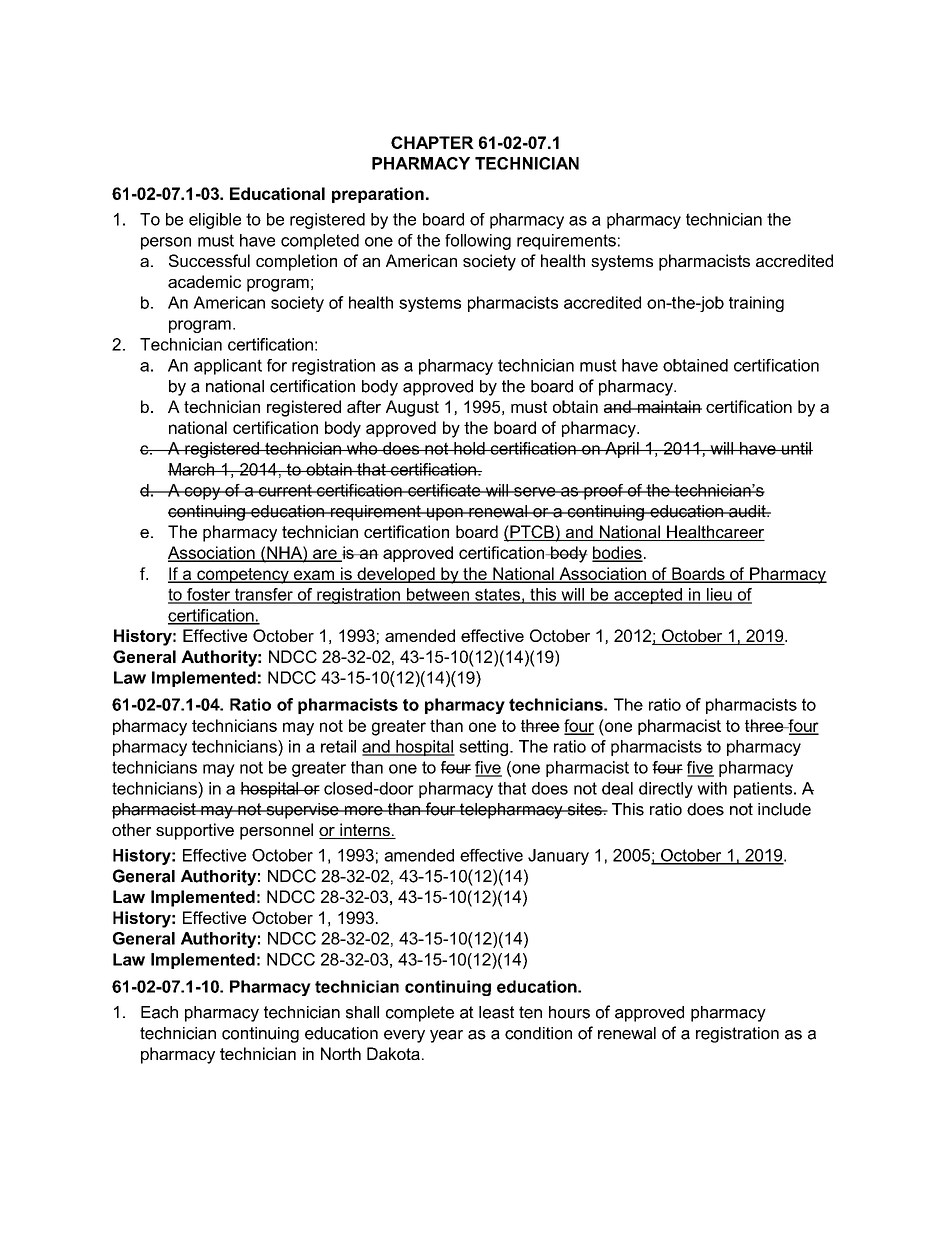  I want to click on developed, so click(396, 575).
